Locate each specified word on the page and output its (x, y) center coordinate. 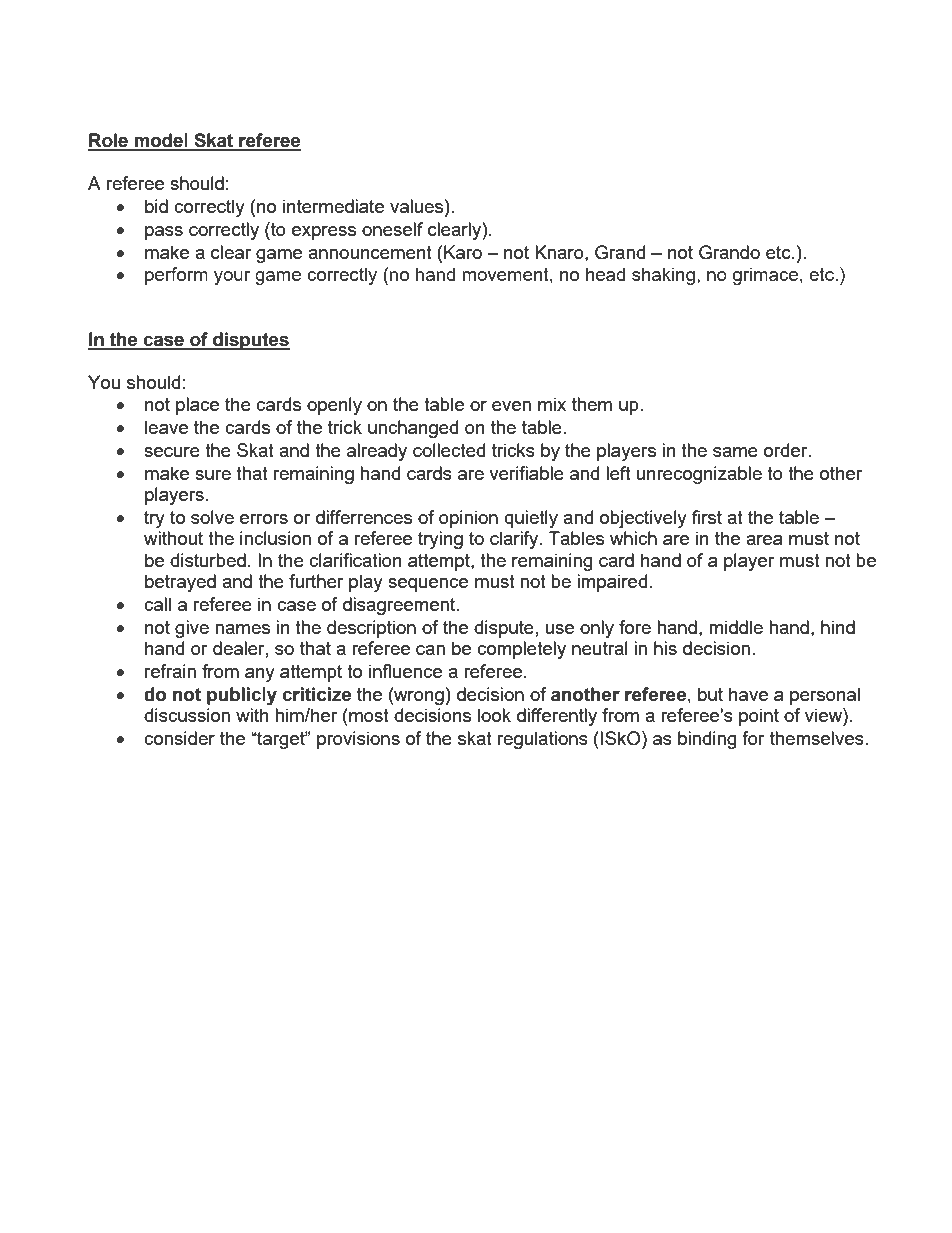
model (161, 141)
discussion (187, 715)
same (735, 452)
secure (172, 452)
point (759, 717)
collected (449, 450)
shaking (663, 276)
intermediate (333, 206)
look (494, 715)
